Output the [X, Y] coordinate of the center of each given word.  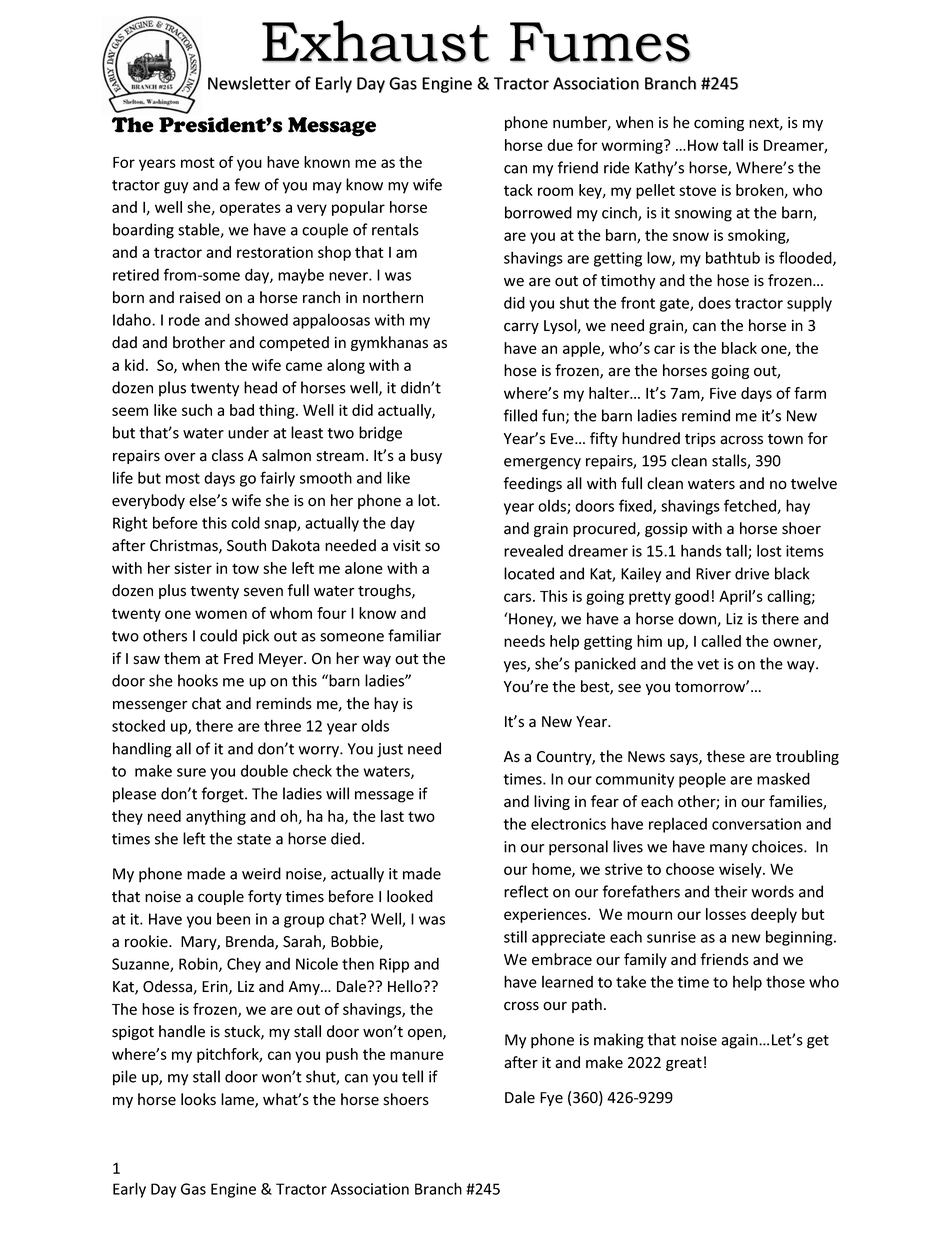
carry [521, 328]
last [392, 816]
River [713, 574]
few [247, 184]
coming [719, 124]
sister [193, 568]
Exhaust [375, 41]
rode [184, 320]
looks [198, 1099]
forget [224, 795]
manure [417, 1055]
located [529, 573]
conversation [756, 824]
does [714, 303]
